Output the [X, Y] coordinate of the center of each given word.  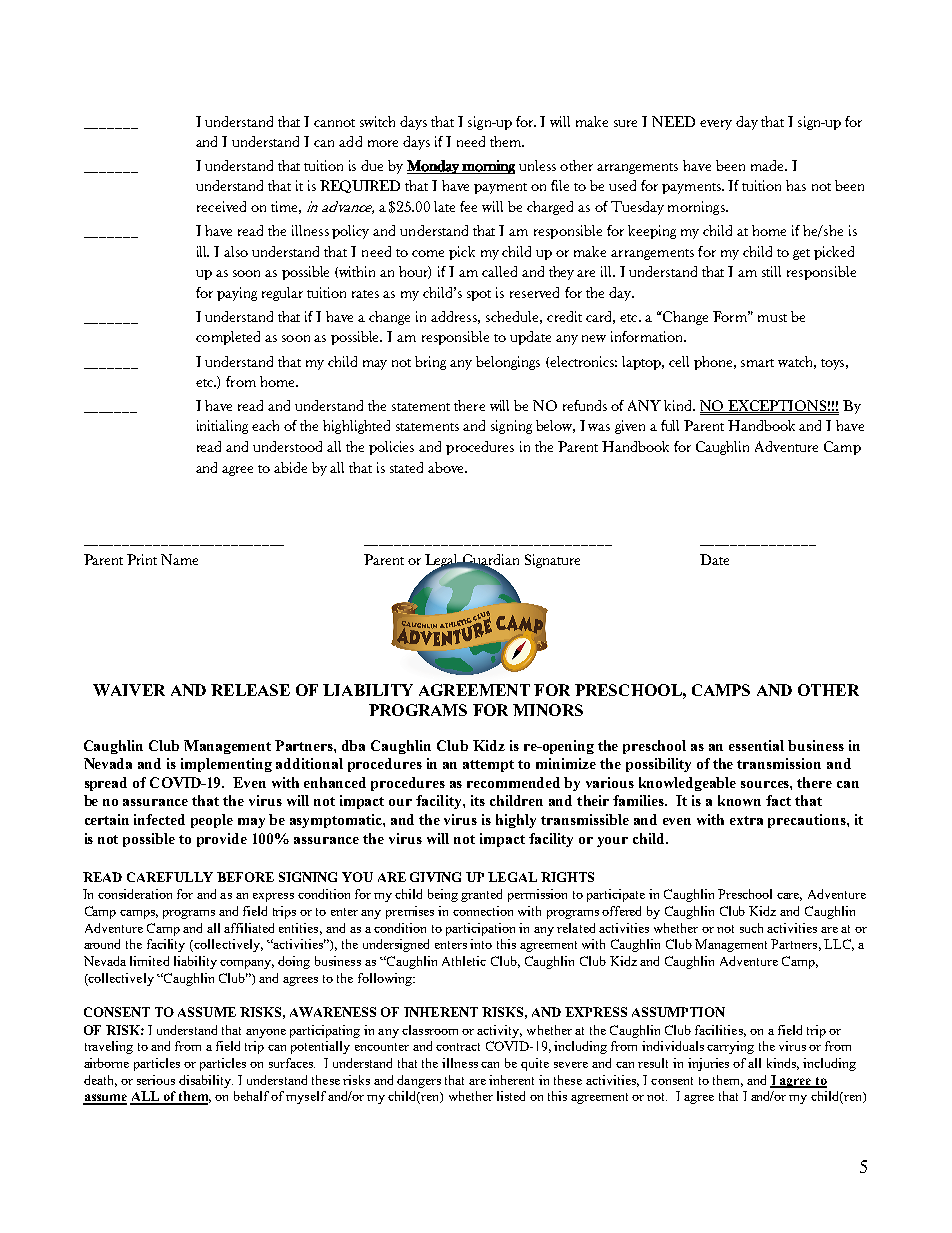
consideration [135, 894]
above [447, 467]
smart [757, 363]
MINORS [548, 710]
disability [206, 1081]
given [630, 427]
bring [430, 363]
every [716, 125]
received [221, 206]
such [751, 928]
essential [756, 745]
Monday [434, 167]
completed [228, 338]
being [443, 895]
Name [179, 559]
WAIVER [129, 690]
